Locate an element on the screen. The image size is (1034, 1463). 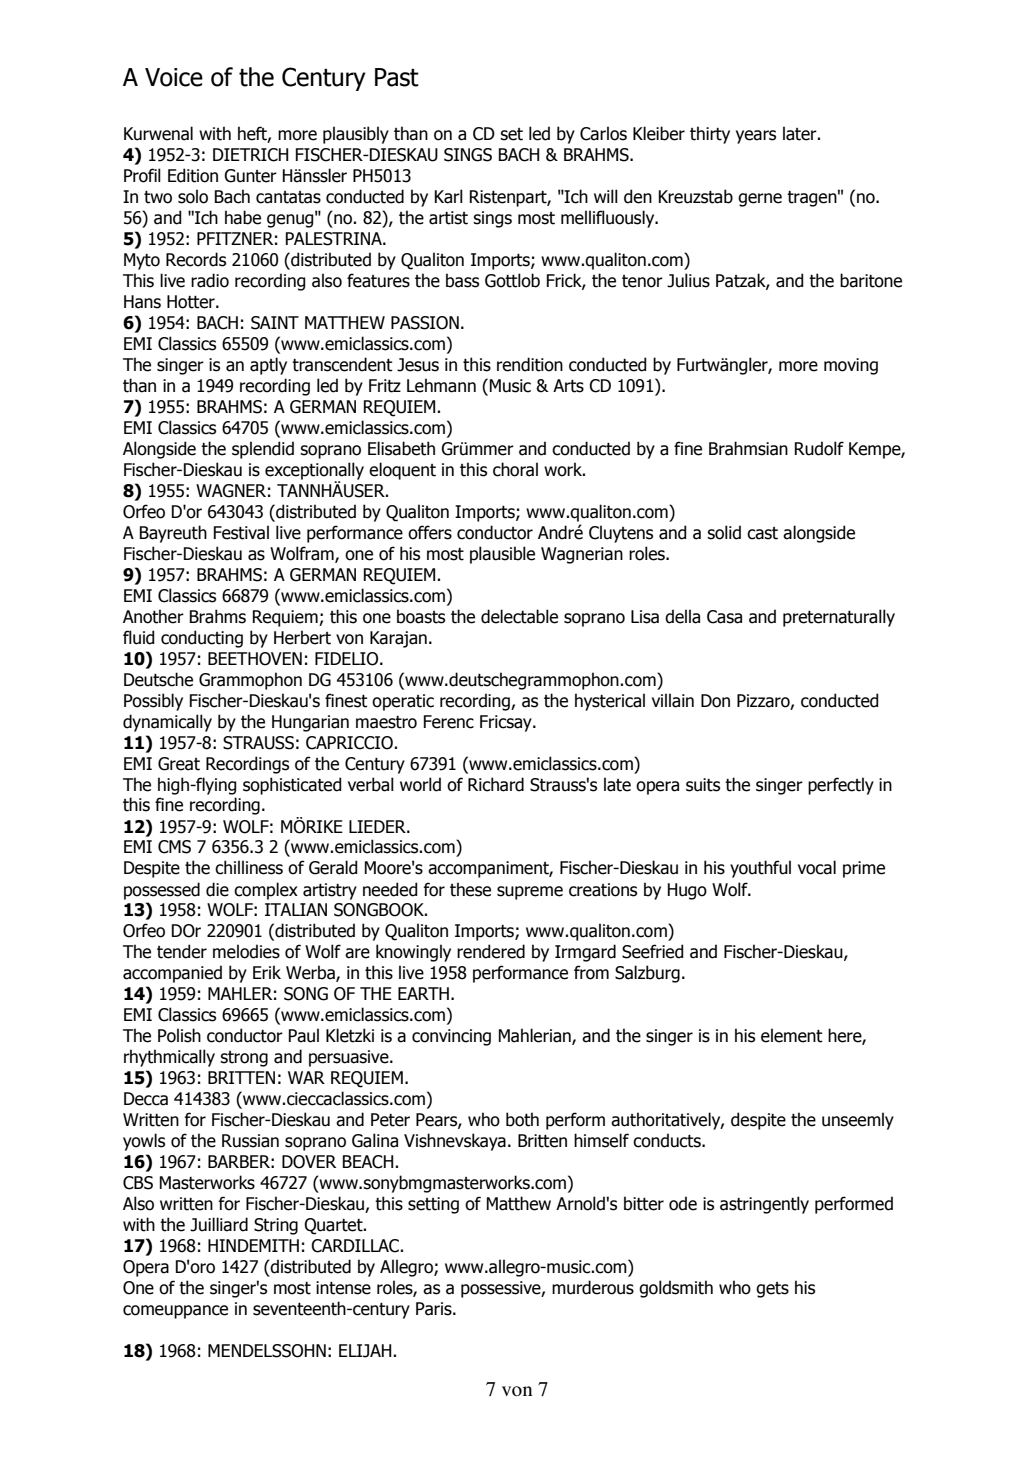
Carlos is located at coordinates (603, 133).
